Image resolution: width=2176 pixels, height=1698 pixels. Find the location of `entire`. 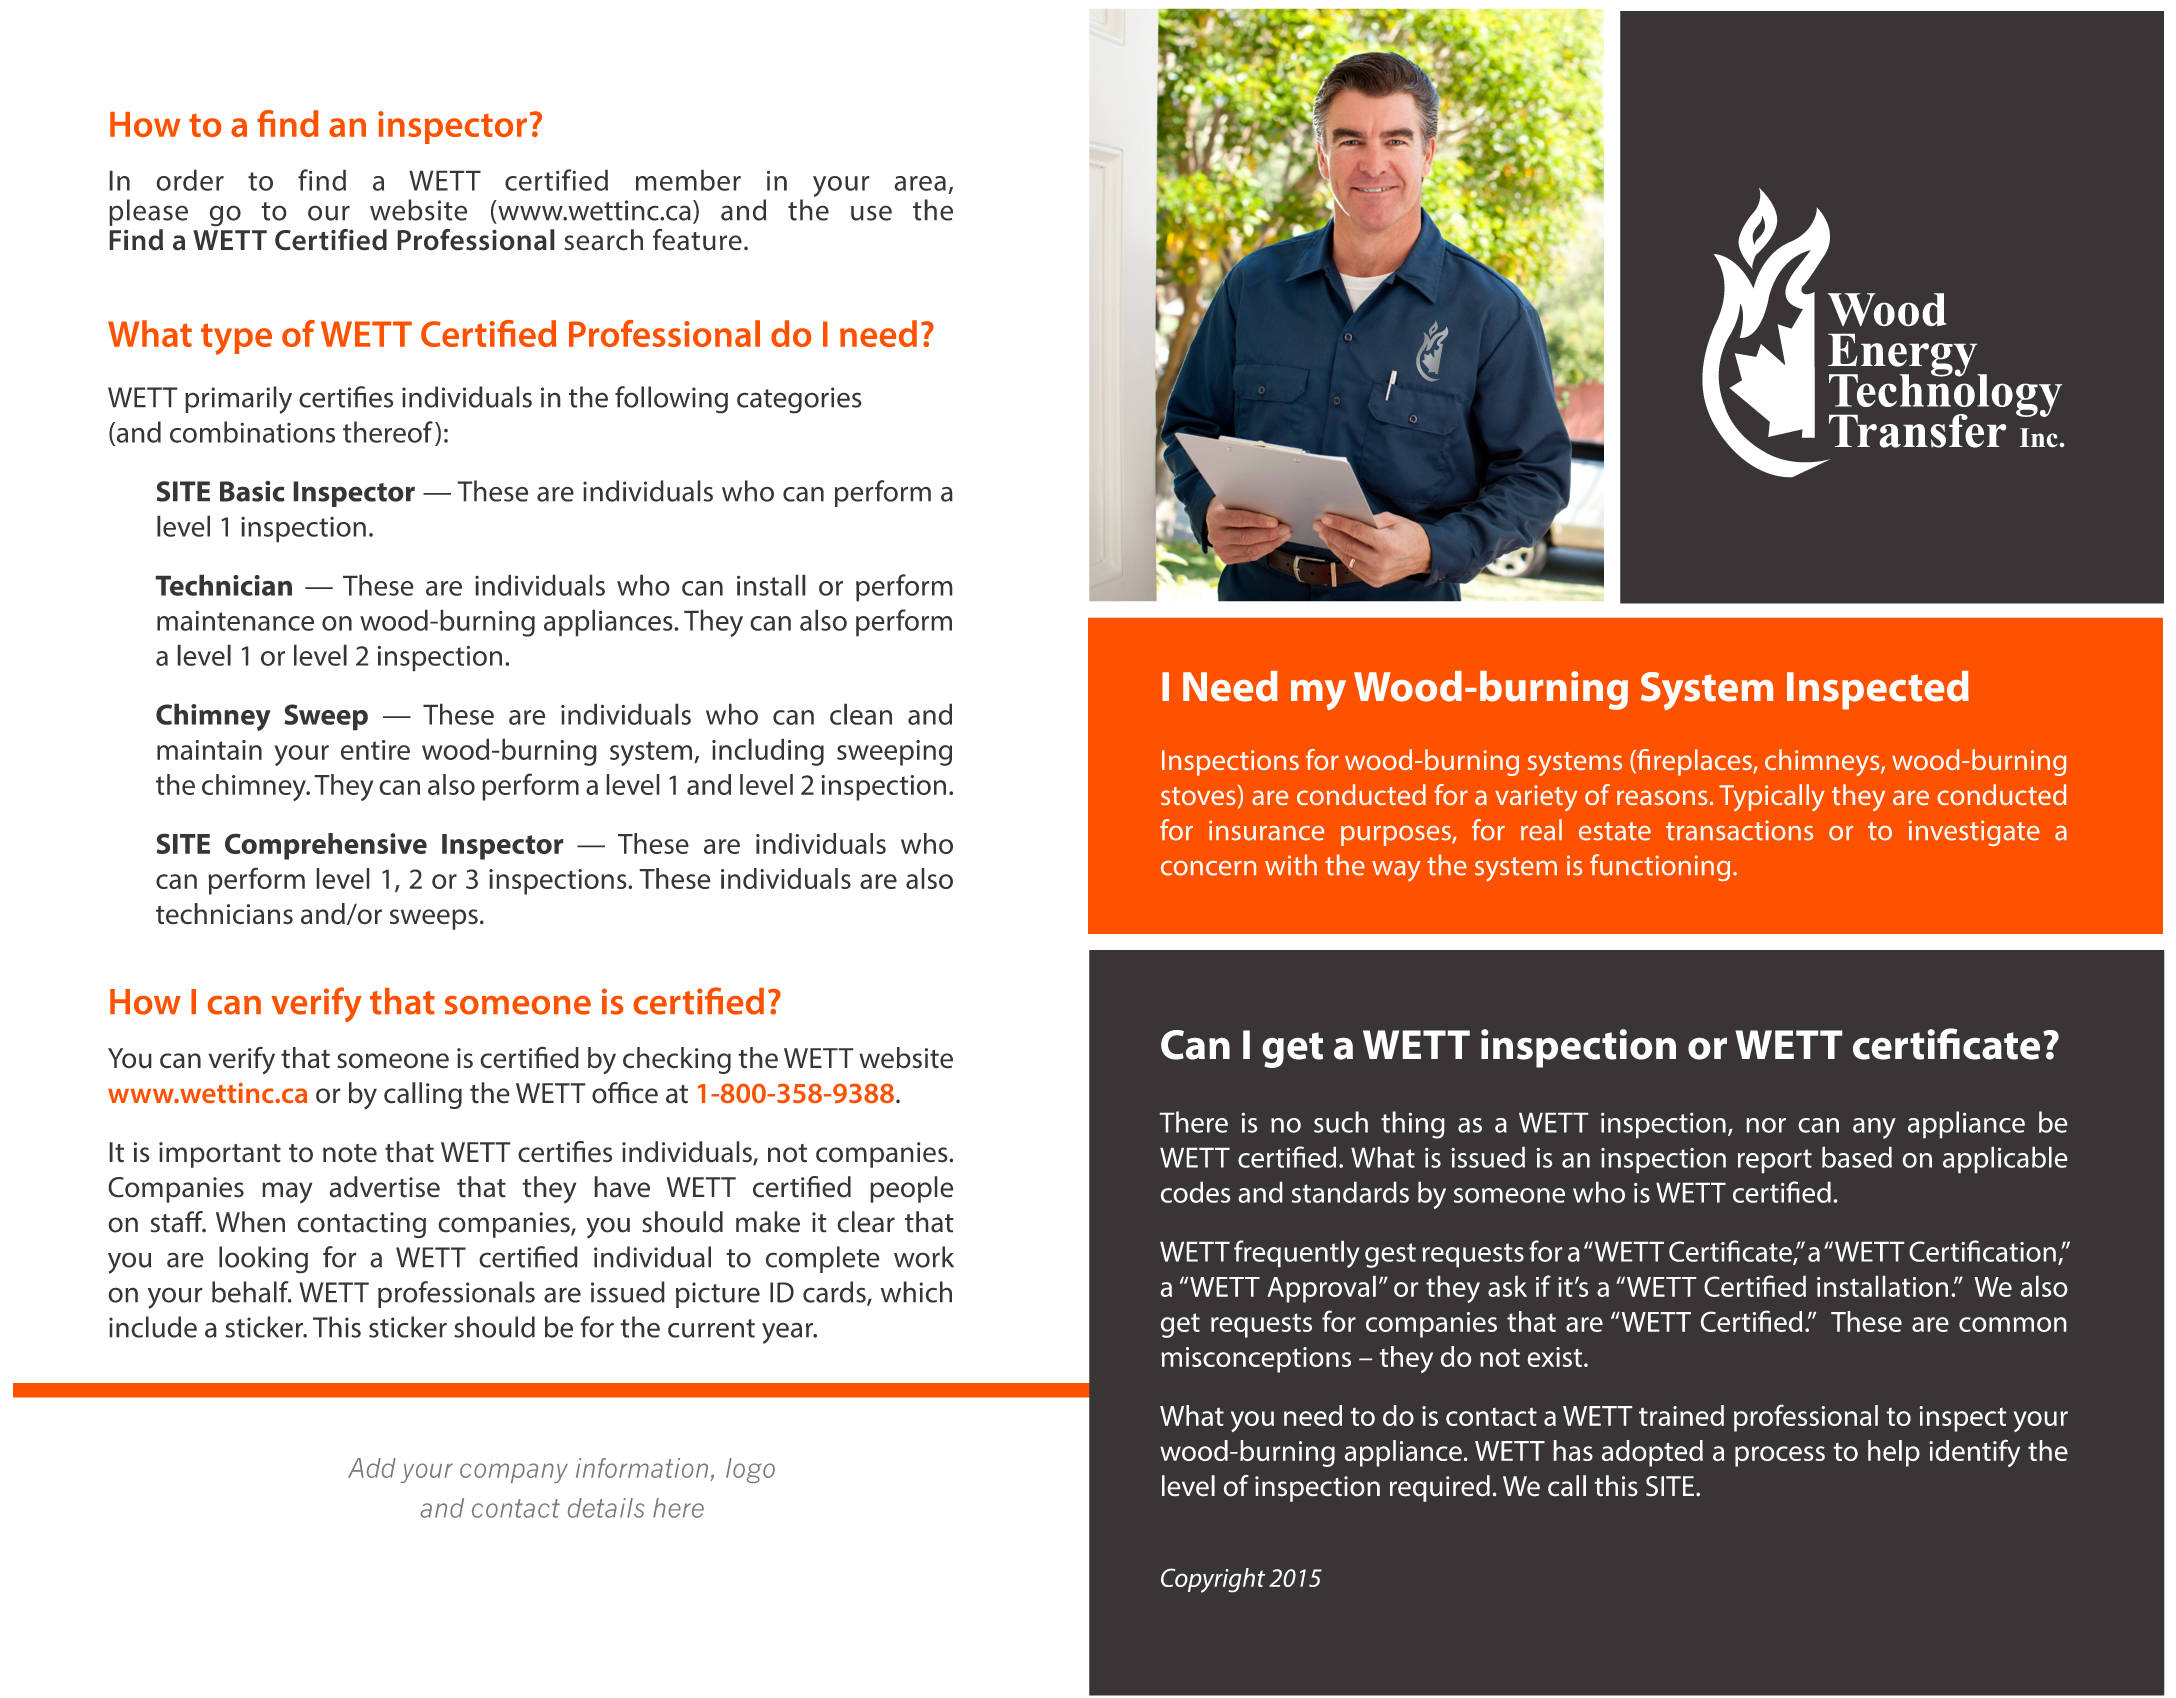

entire is located at coordinates (375, 750).
